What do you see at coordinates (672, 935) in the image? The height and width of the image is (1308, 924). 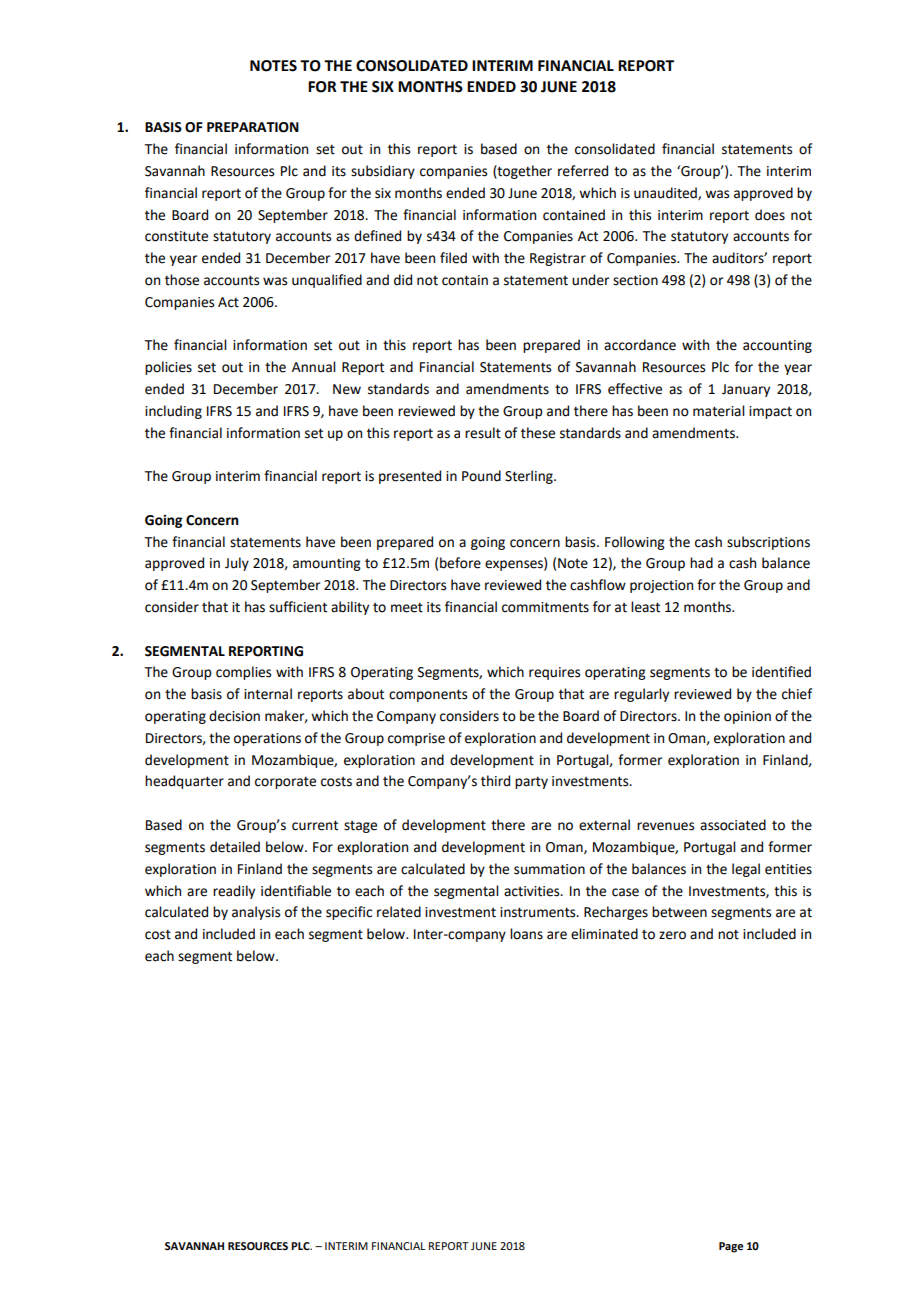 I see `zero` at bounding box center [672, 935].
